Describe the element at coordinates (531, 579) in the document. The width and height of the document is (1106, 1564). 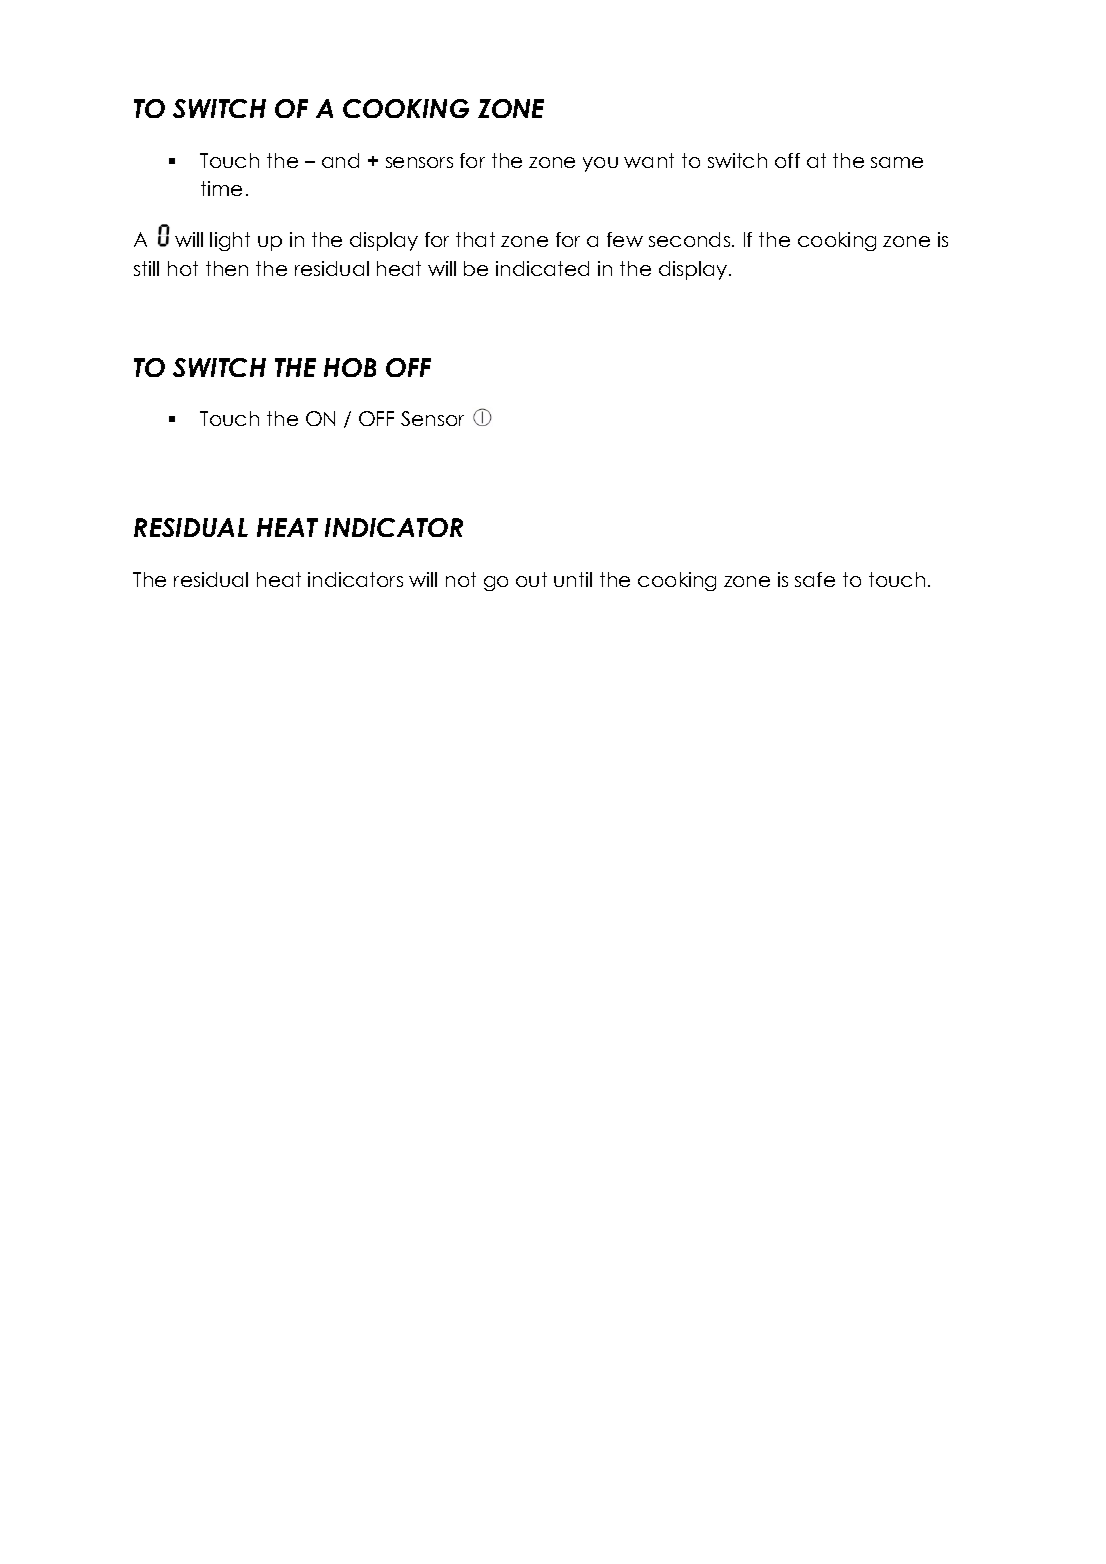
I see `out` at that location.
